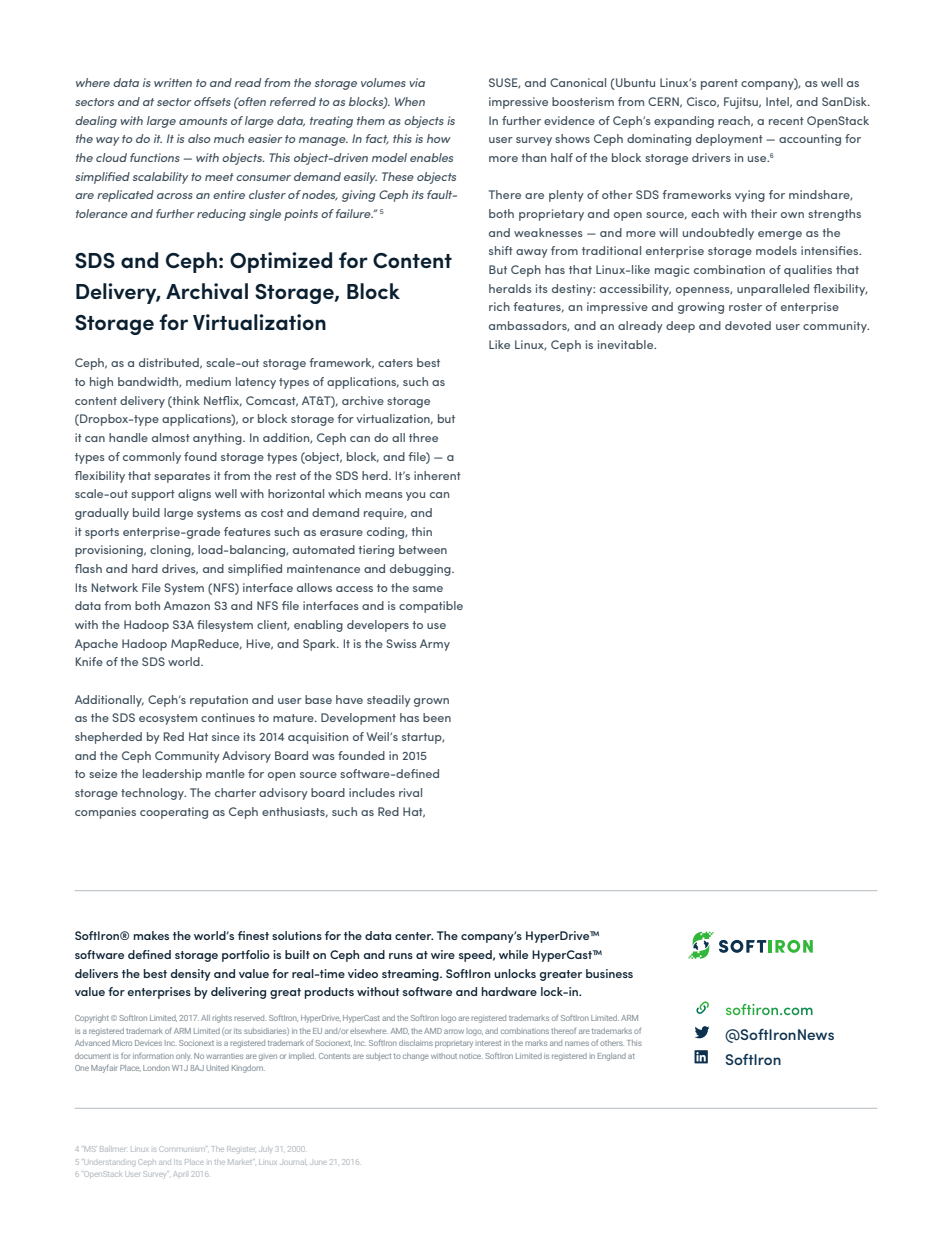 The width and height of the document is (952, 1233). I want to click on Communism, so click(181, 1149).
